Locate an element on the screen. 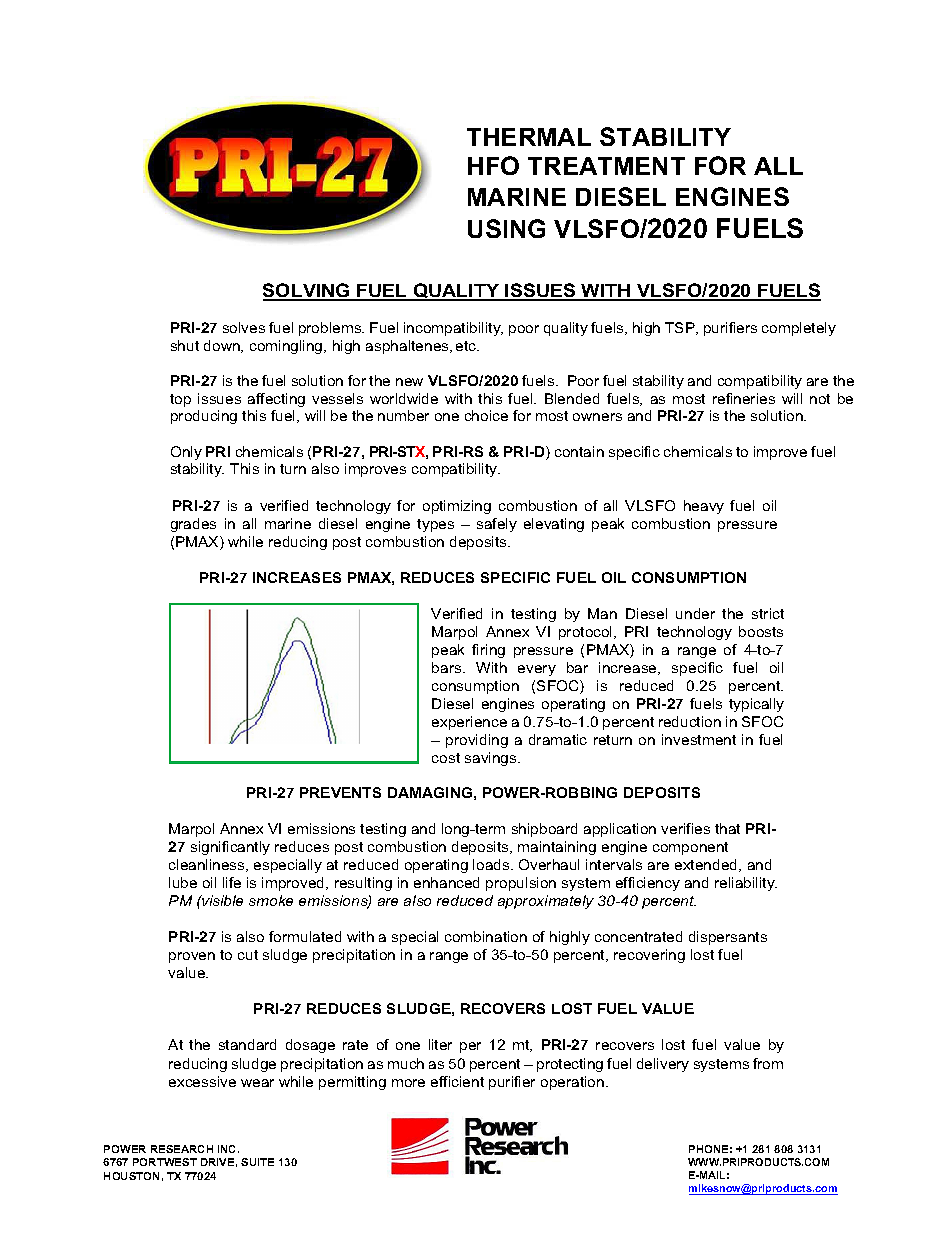 Image resolution: width=952 pixels, height=1233 pixels. firing is located at coordinates (488, 651).
